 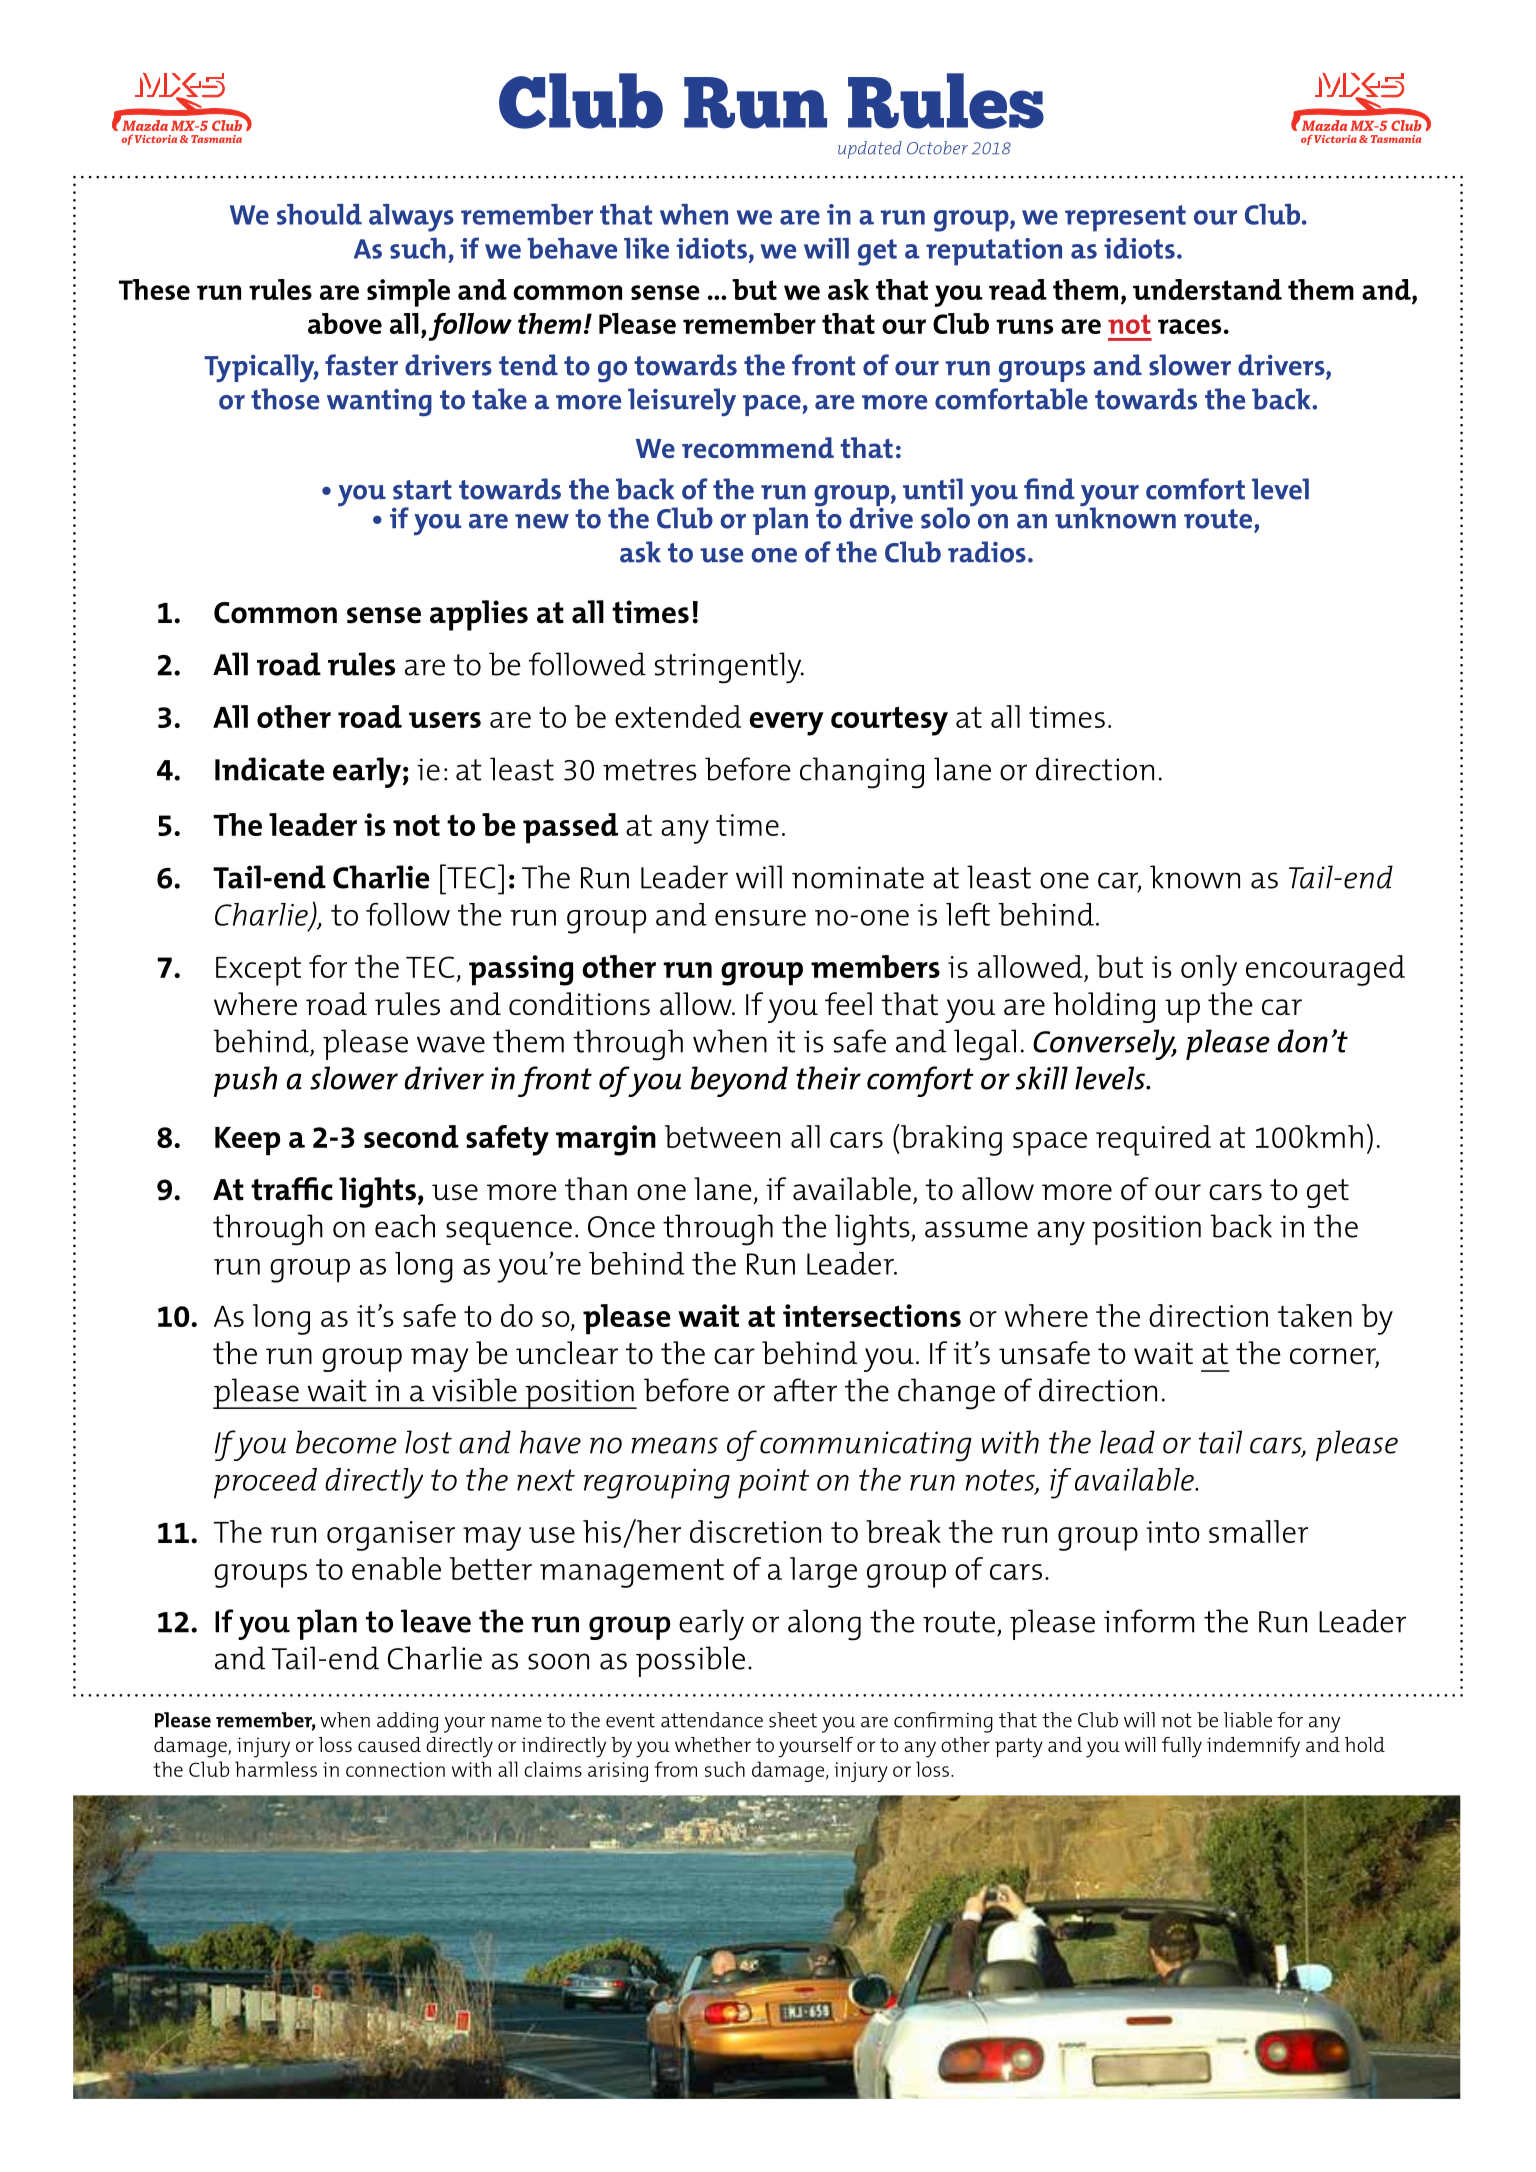 I want to click on only, so click(x=1209, y=970).
